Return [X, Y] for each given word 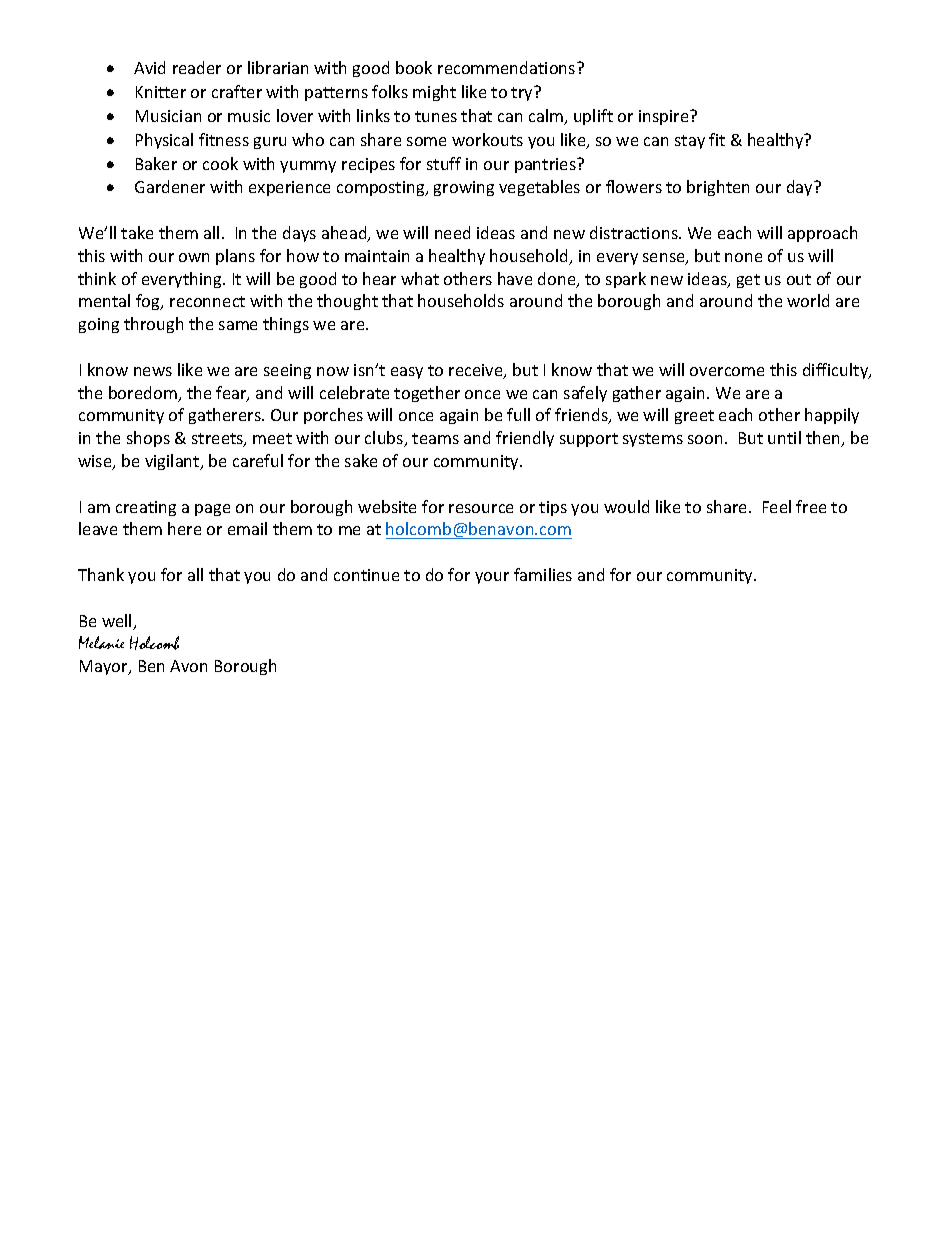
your [492, 578]
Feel [777, 506]
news [153, 371]
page [212, 510]
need [452, 232]
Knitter [161, 92]
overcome [727, 371]
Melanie [101, 642]
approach [822, 234]
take [137, 232]
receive [477, 371]
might [434, 93]
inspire [665, 117]
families [543, 574]
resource [481, 508]
